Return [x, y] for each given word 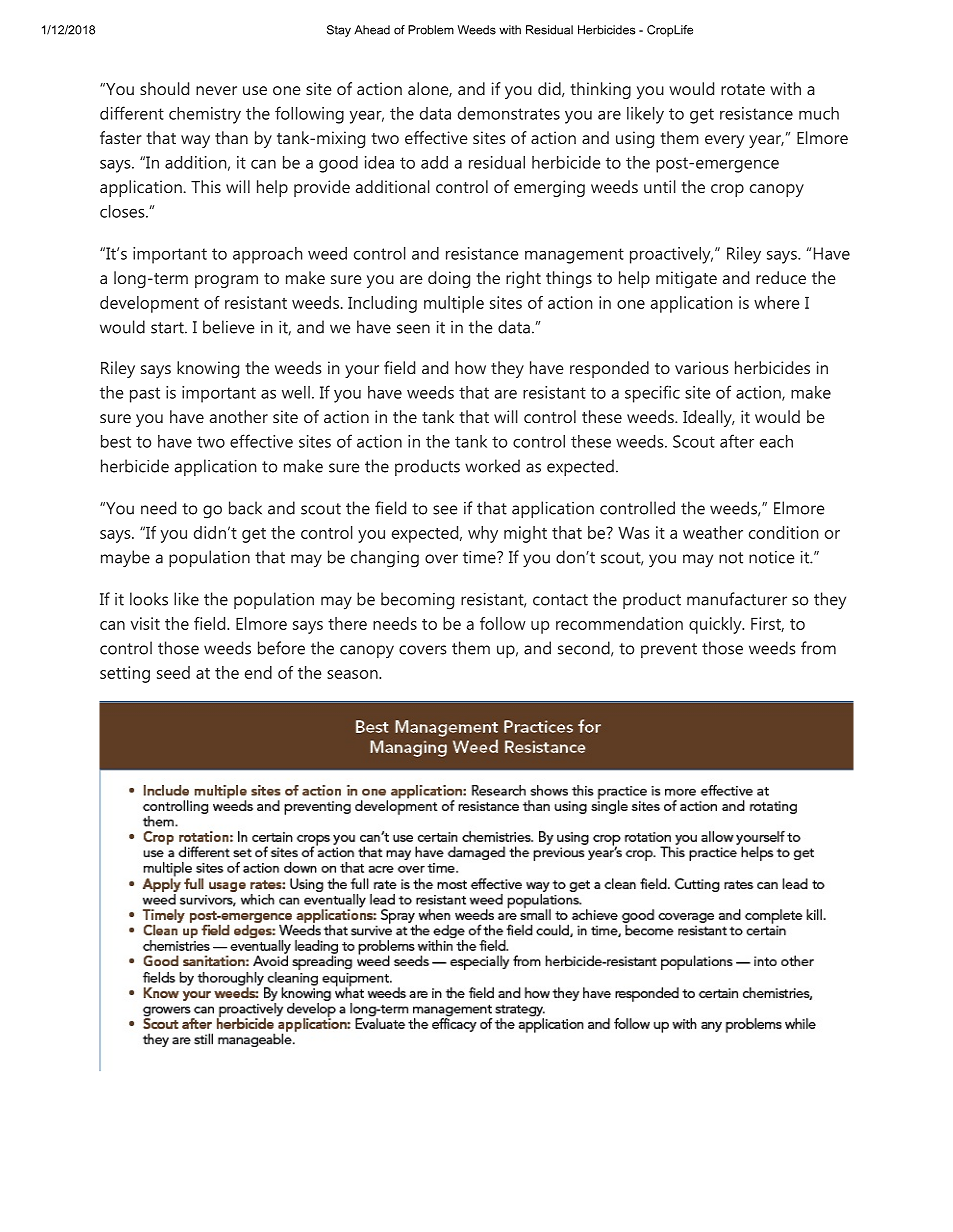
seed [173, 672]
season [353, 674]
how [470, 367]
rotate [743, 89]
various [702, 367]
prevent [669, 650]
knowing [208, 369]
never [216, 90]
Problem [431, 30]
